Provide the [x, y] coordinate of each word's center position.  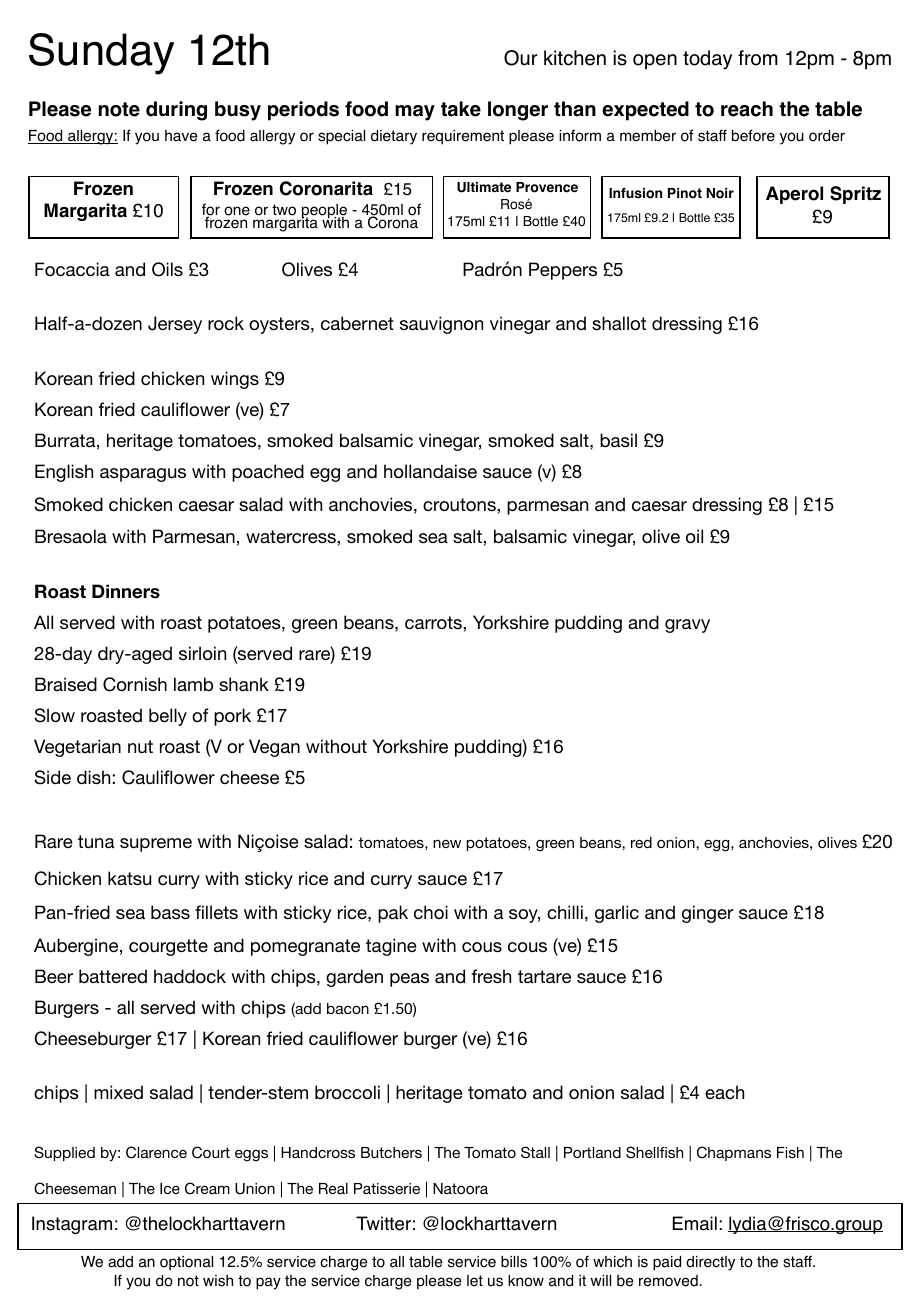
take [461, 109]
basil [618, 440]
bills [514, 1262]
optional [186, 1263]
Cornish [135, 684]
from [758, 58]
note [119, 109]
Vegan [274, 748]
